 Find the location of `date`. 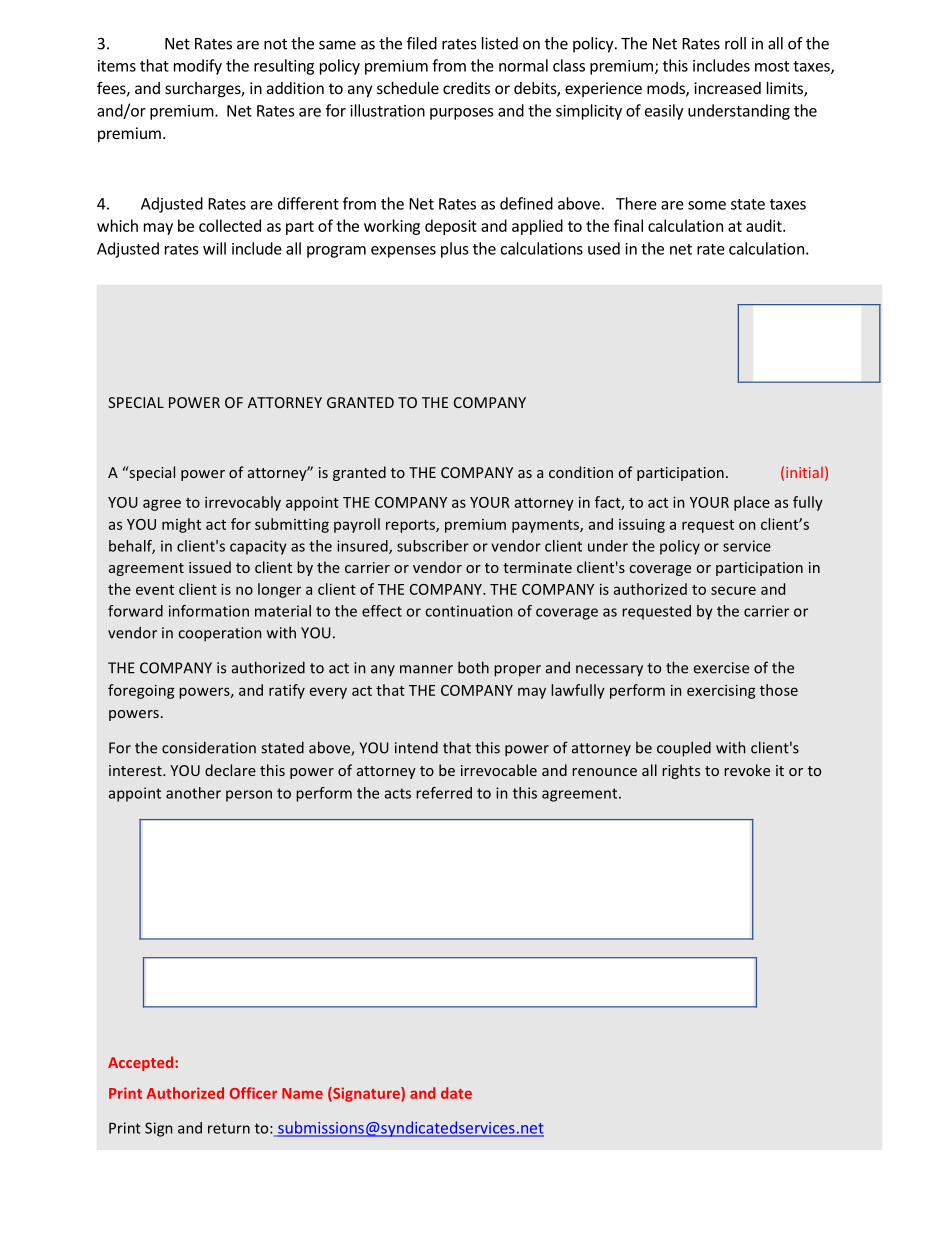

date is located at coordinates (456, 1093).
